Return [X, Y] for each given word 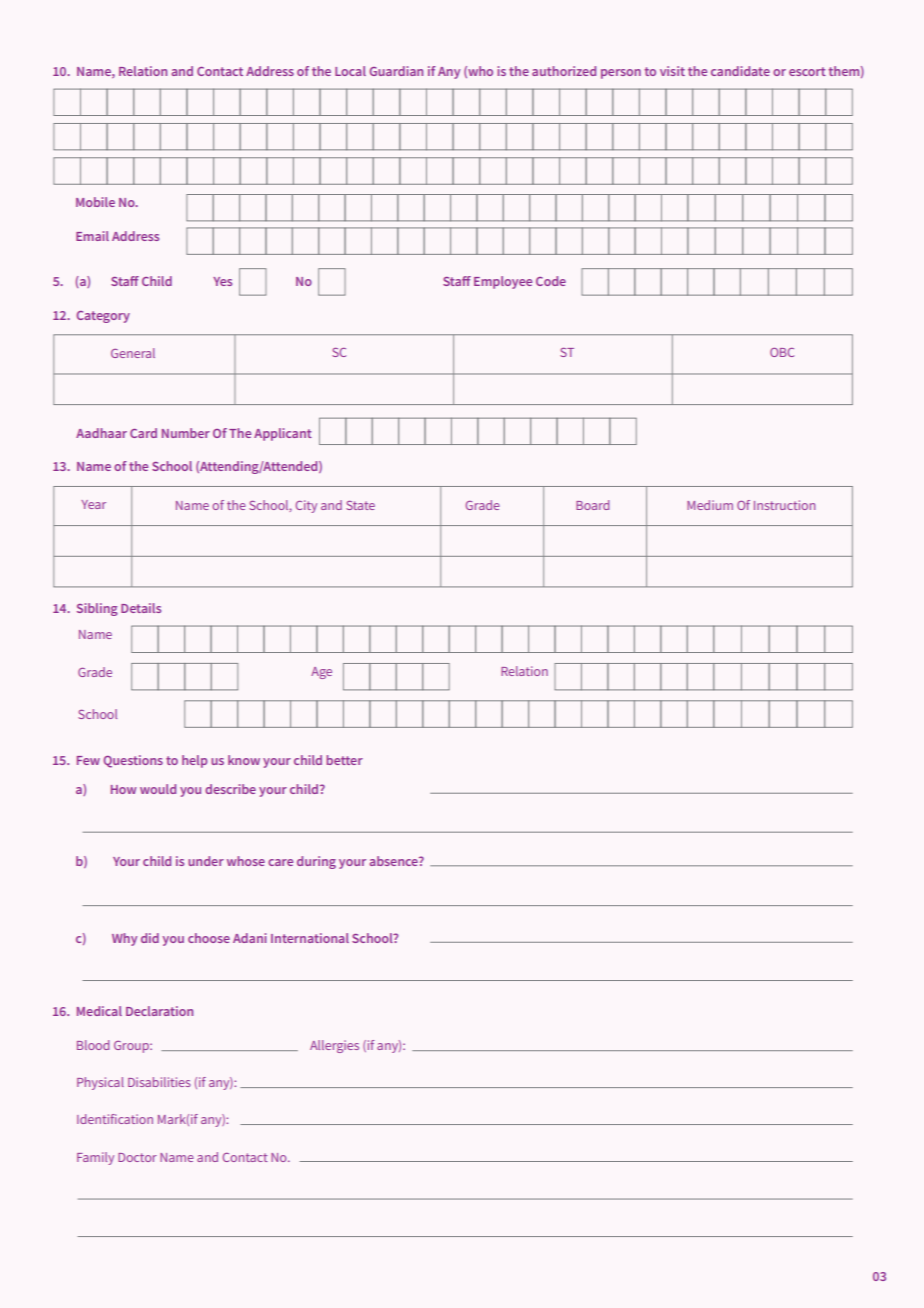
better [344, 760]
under [206, 861]
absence [394, 861]
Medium [710, 505]
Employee [503, 282]
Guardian [396, 71]
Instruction [784, 505]
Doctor [137, 1157]
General [133, 353]
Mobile [95, 202]
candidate [740, 71]
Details [141, 608]
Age [321, 673]
